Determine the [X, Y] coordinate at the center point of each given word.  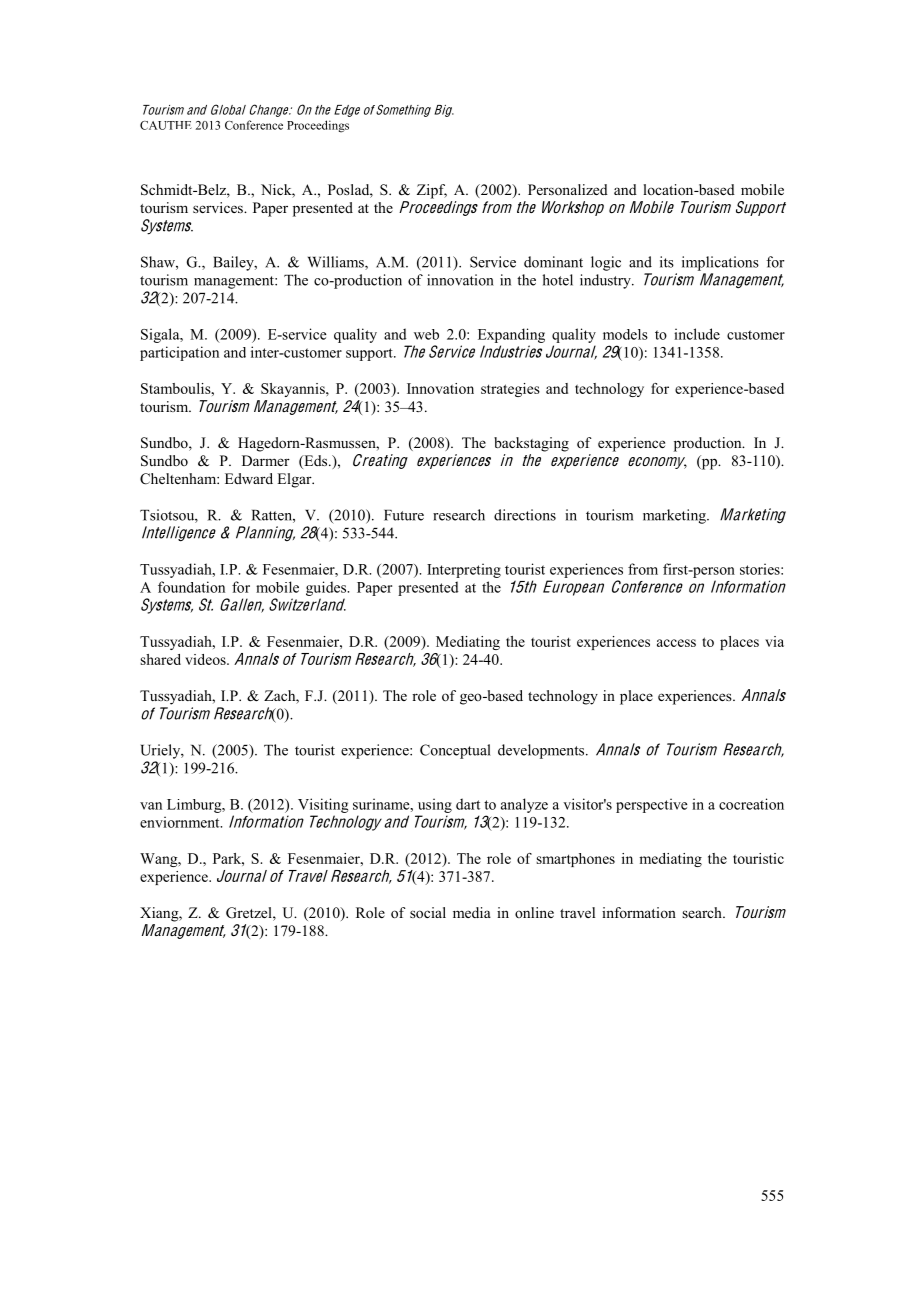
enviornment [181, 822]
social [428, 912]
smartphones [575, 860]
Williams [337, 263]
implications [720, 263]
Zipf [432, 191]
